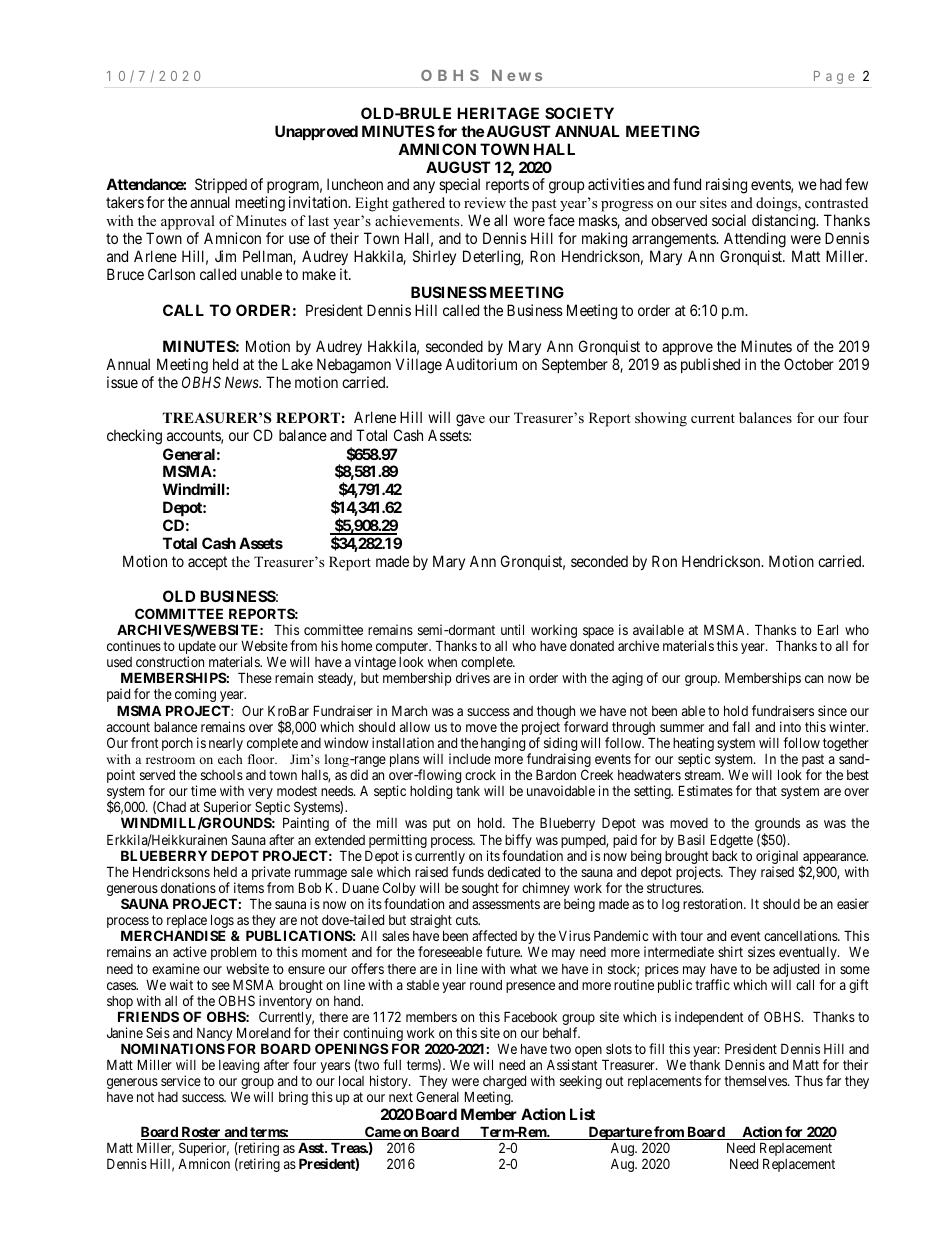 This document has width=952, height=1233. Describe the element at coordinates (201, 1133) in the document. I see `Roster` at that location.
